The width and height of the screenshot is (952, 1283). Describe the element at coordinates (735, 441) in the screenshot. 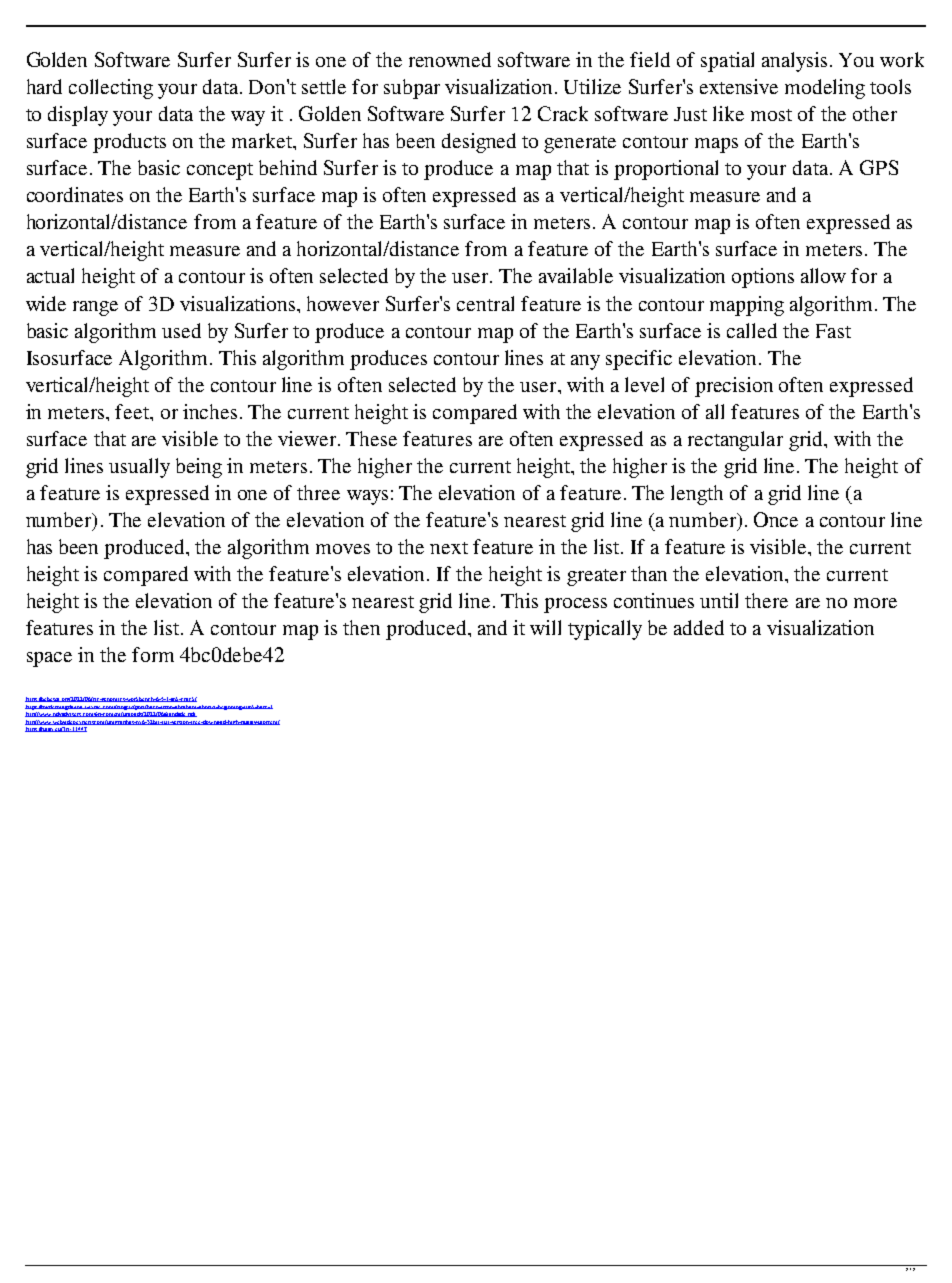

I see `rectangular` at that location.
